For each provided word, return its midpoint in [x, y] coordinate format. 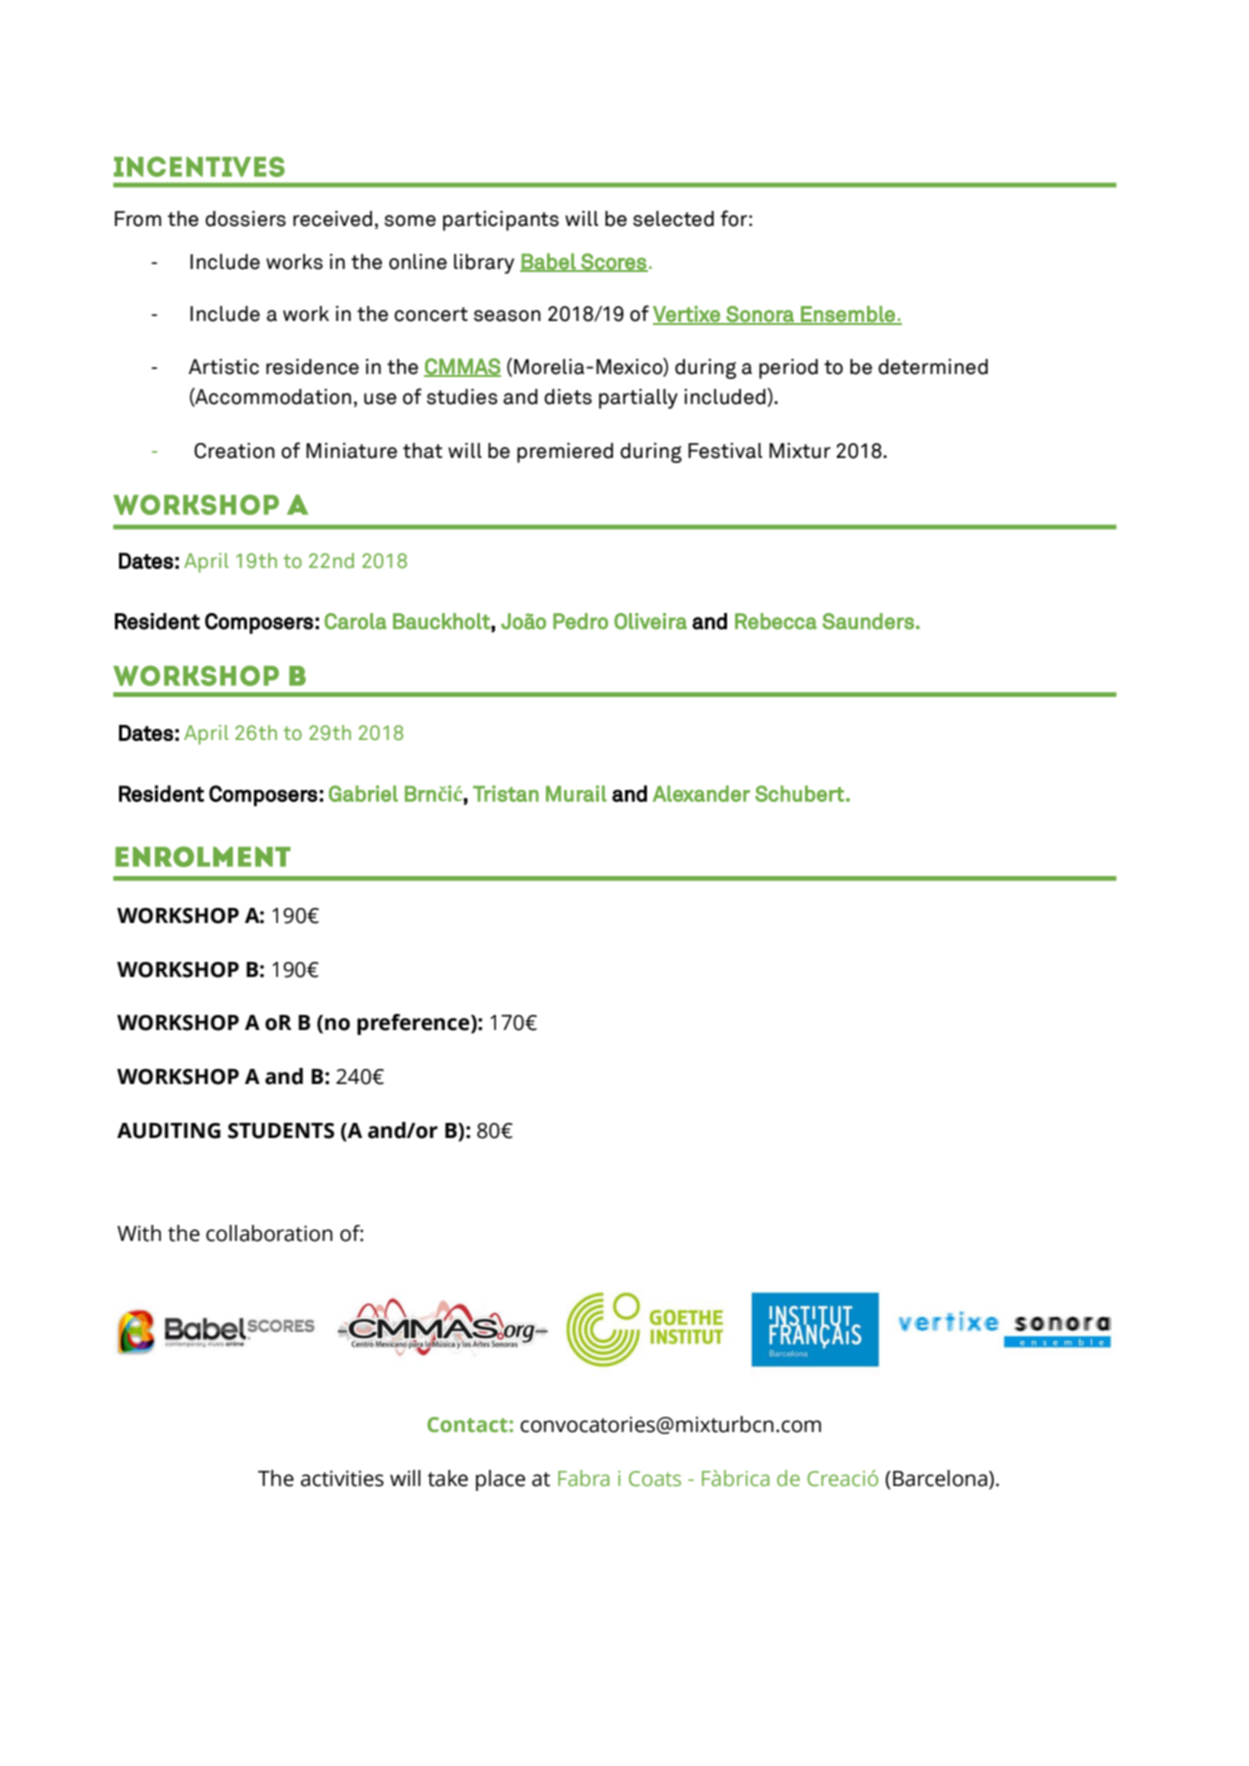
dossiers [245, 219]
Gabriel [363, 793]
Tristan [506, 793]
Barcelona [941, 1478]
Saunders [868, 621]
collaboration [269, 1233]
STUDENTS [281, 1131]
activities [342, 1478]
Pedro [580, 621]
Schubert [799, 793]
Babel [549, 262]
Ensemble [848, 315]
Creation [234, 451]
